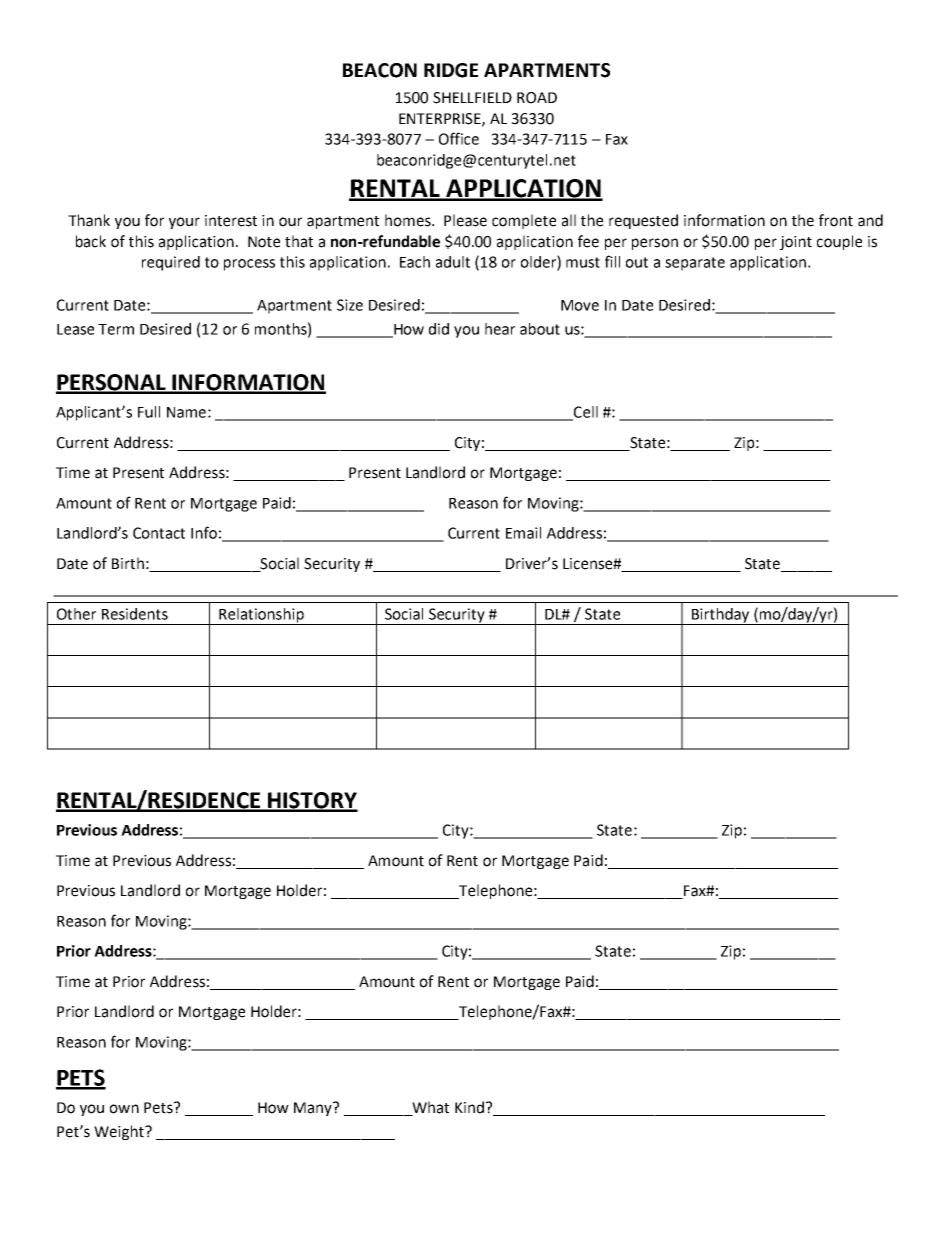  What do you see at coordinates (135, 614) in the screenshot?
I see `Residents` at bounding box center [135, 614].
